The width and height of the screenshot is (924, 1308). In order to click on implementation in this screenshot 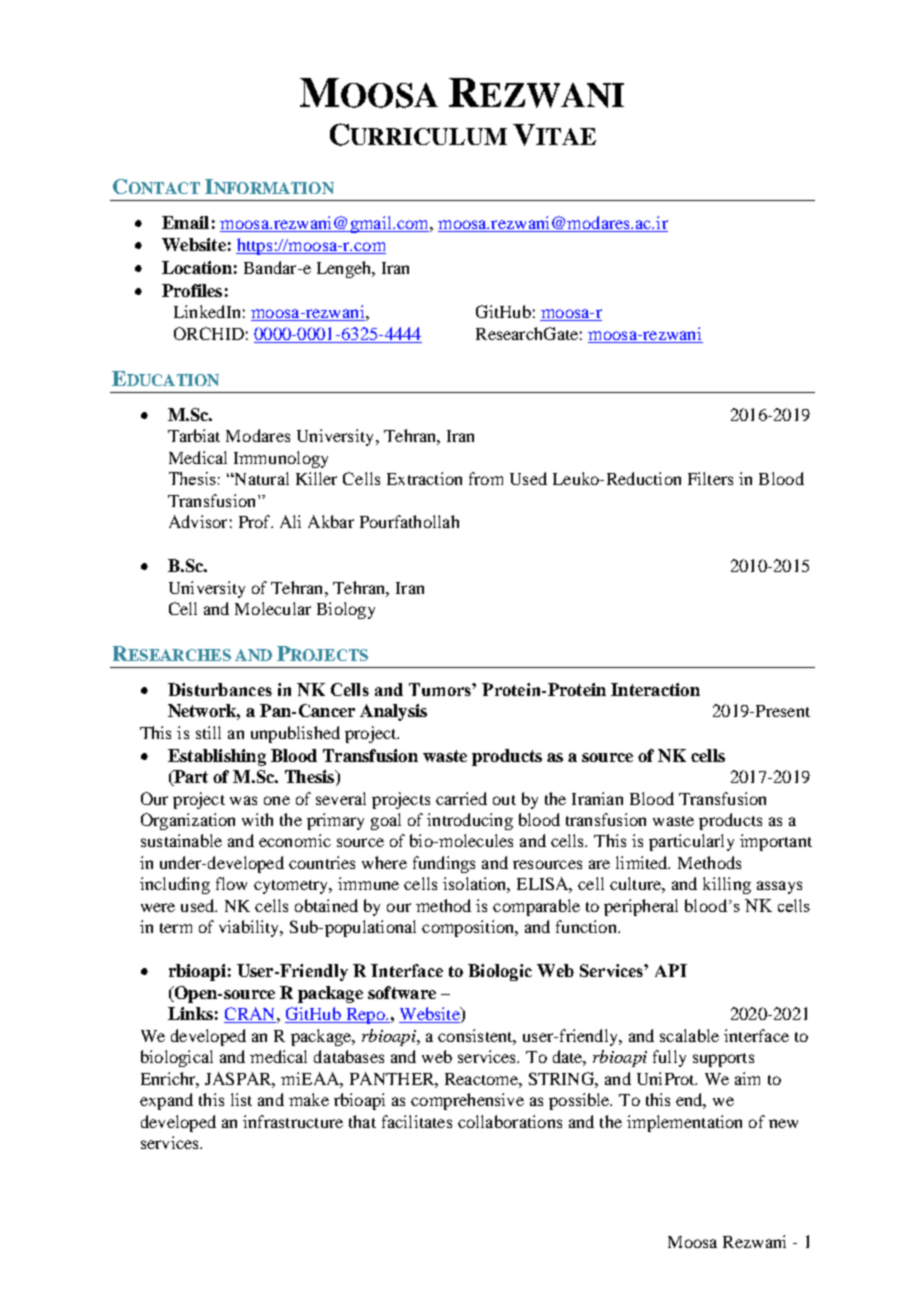, I will do `click(684, 1123)`.
